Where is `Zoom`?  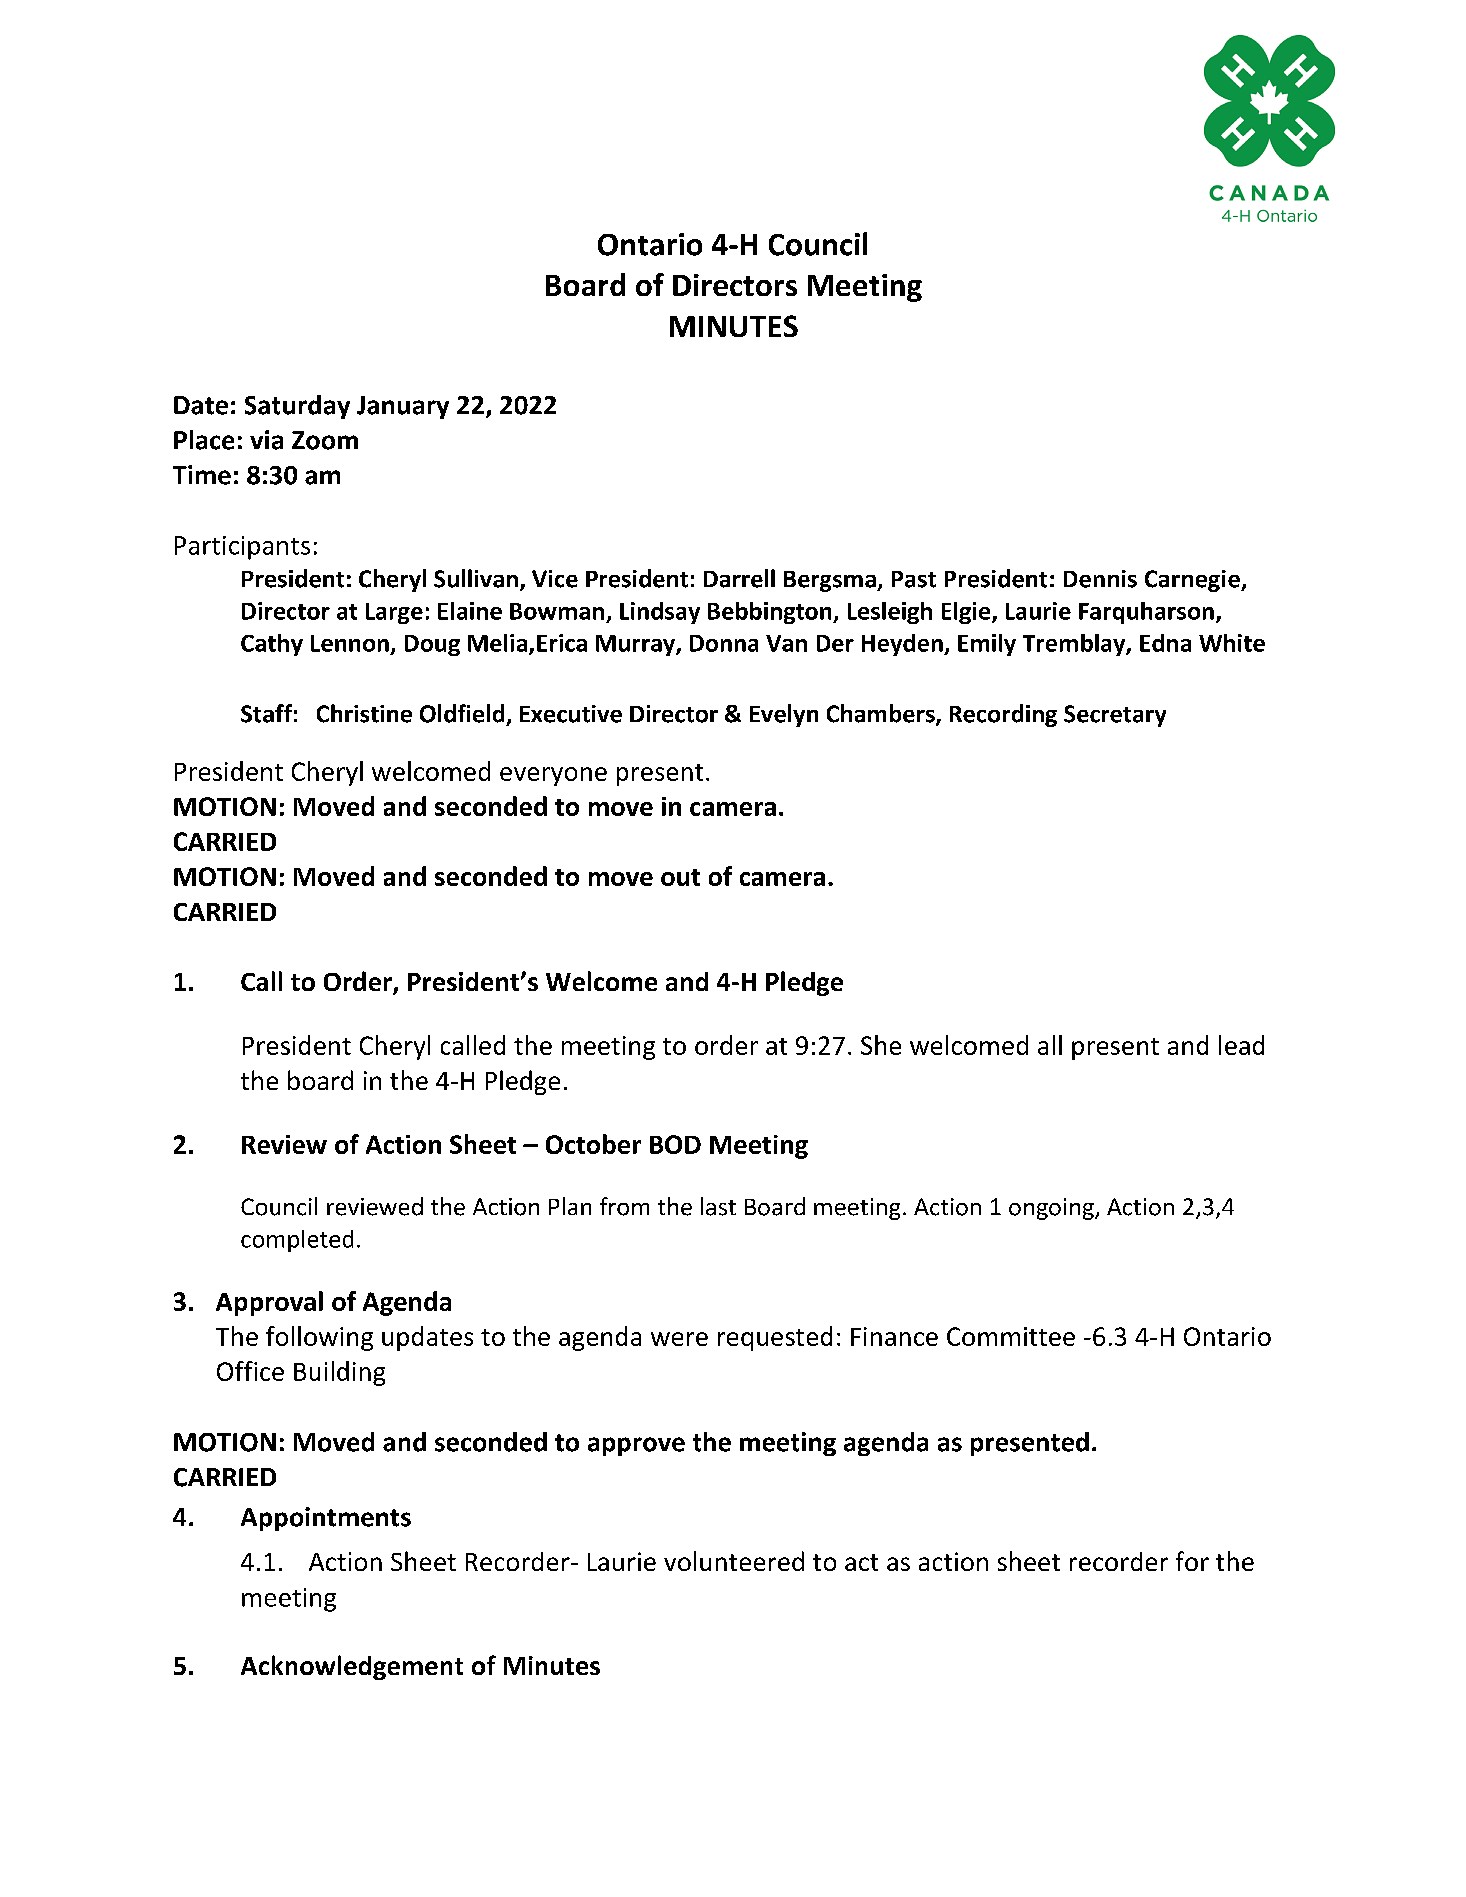
Zoom is located at coordinates (325, 440).
